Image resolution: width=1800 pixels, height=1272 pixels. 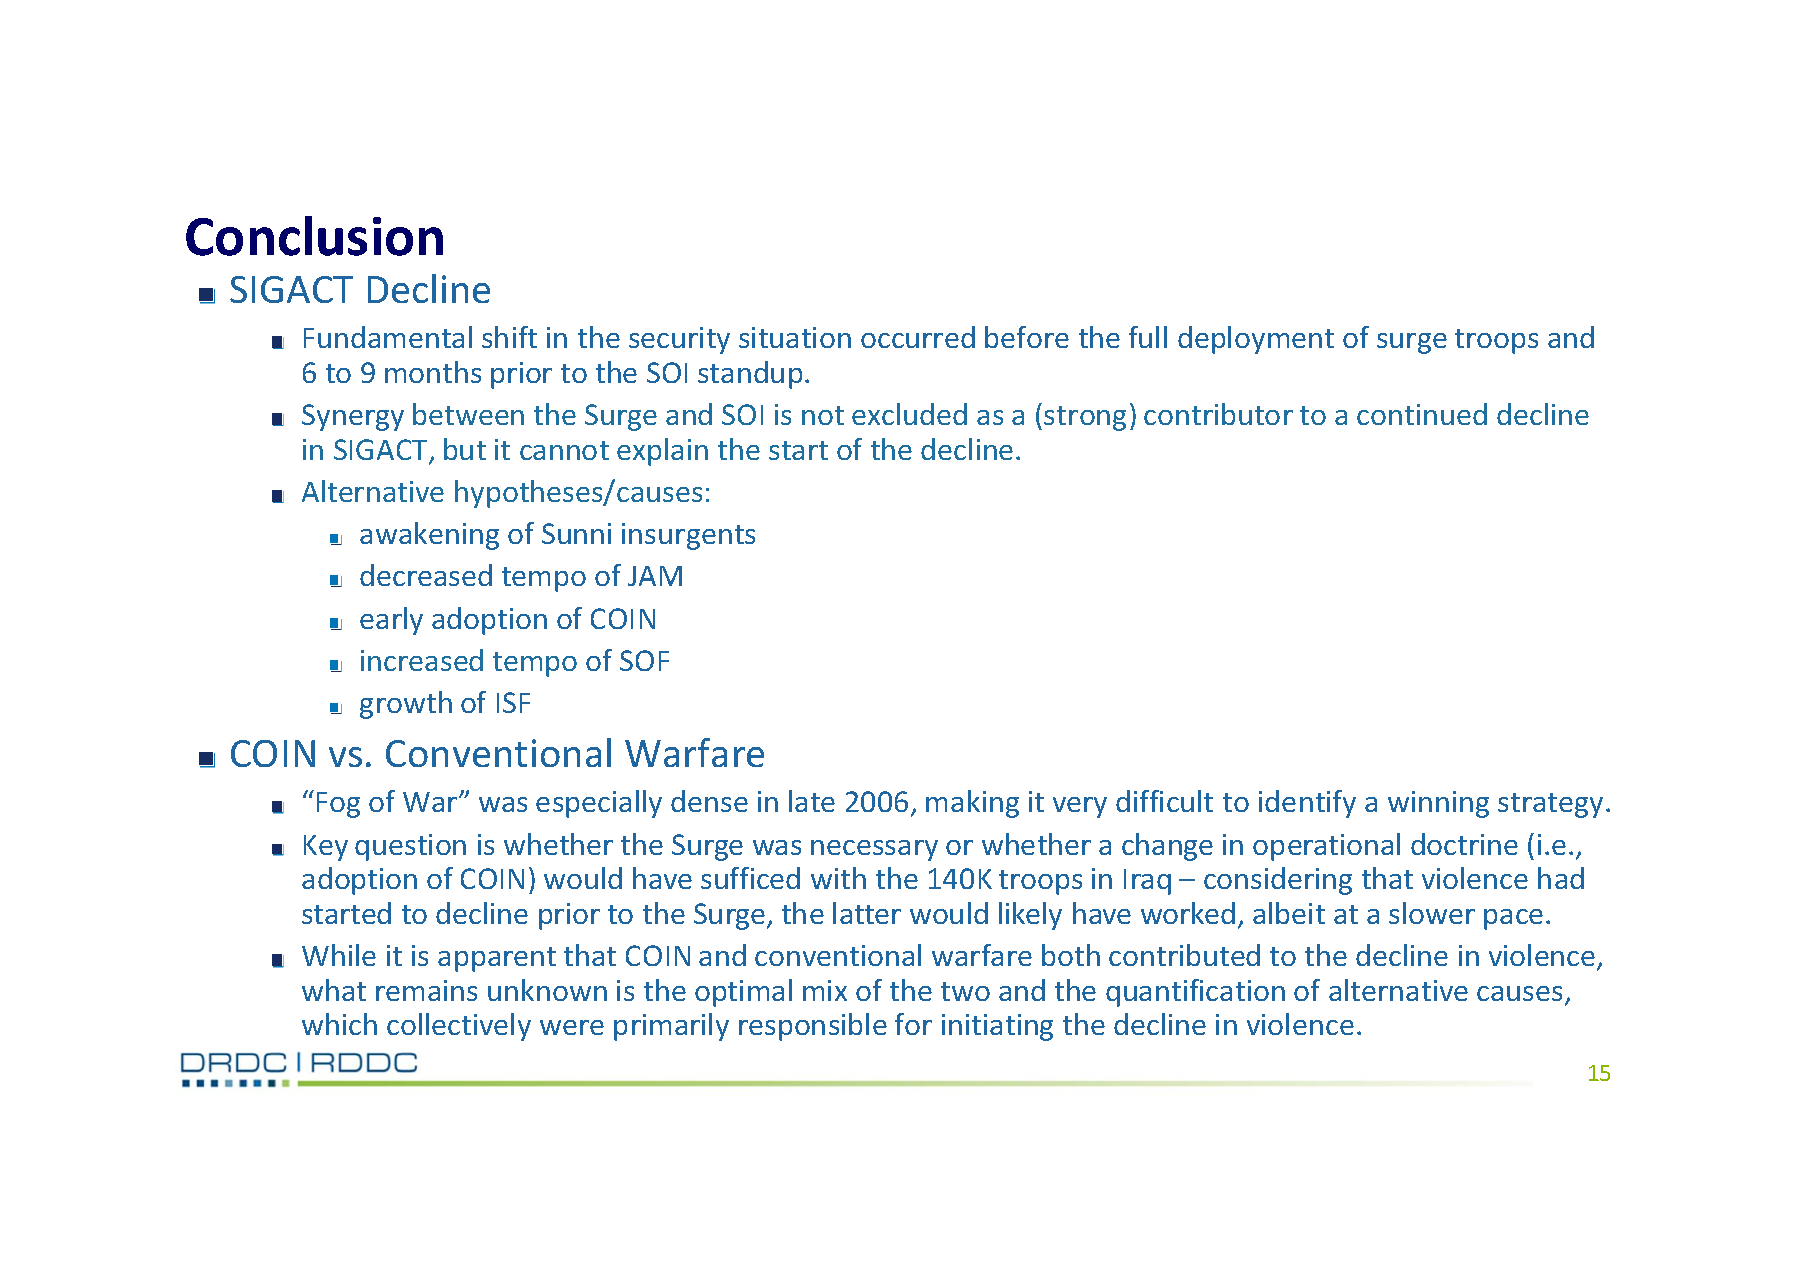 What do you see at coordinates (406, 705) in the page?
I see `growth` at bounding box center [406, 705].
